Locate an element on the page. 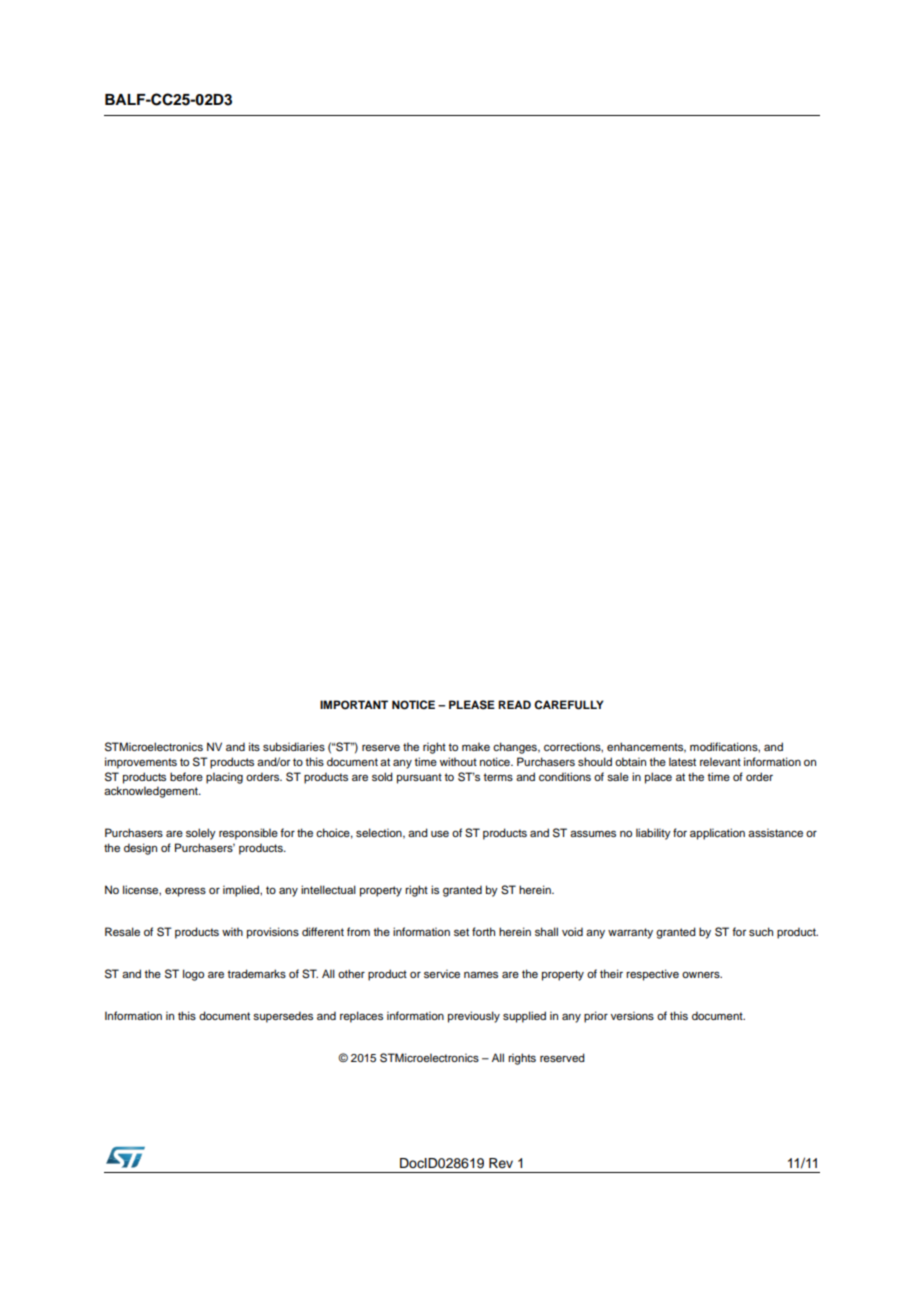 This page has width=924, height=1308. CAREFULLY is located at coordinates (569, 705).
